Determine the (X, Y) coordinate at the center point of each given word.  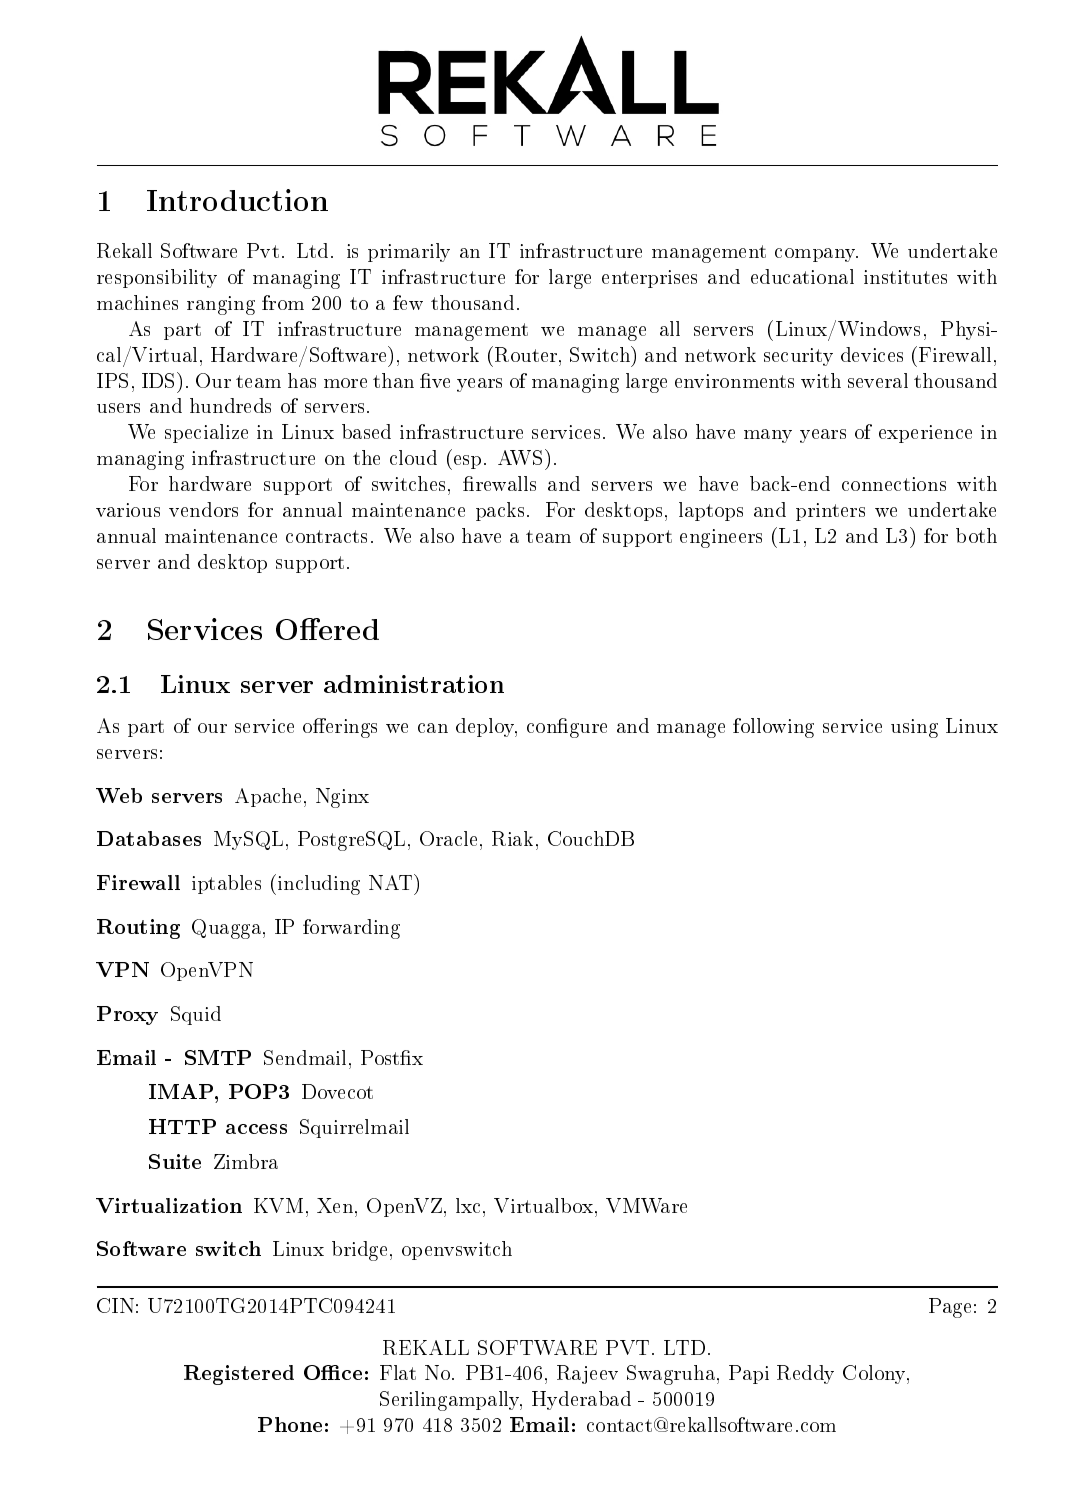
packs (500, 511)
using (914, 728)
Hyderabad (581, 1400)
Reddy (805, 1374)
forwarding (351, 929)
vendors (203, 509)
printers (830, 512)
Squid (196, 1015)
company (816, 255)
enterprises (649, 279)
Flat (398, 1372)
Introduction (237, 200)
